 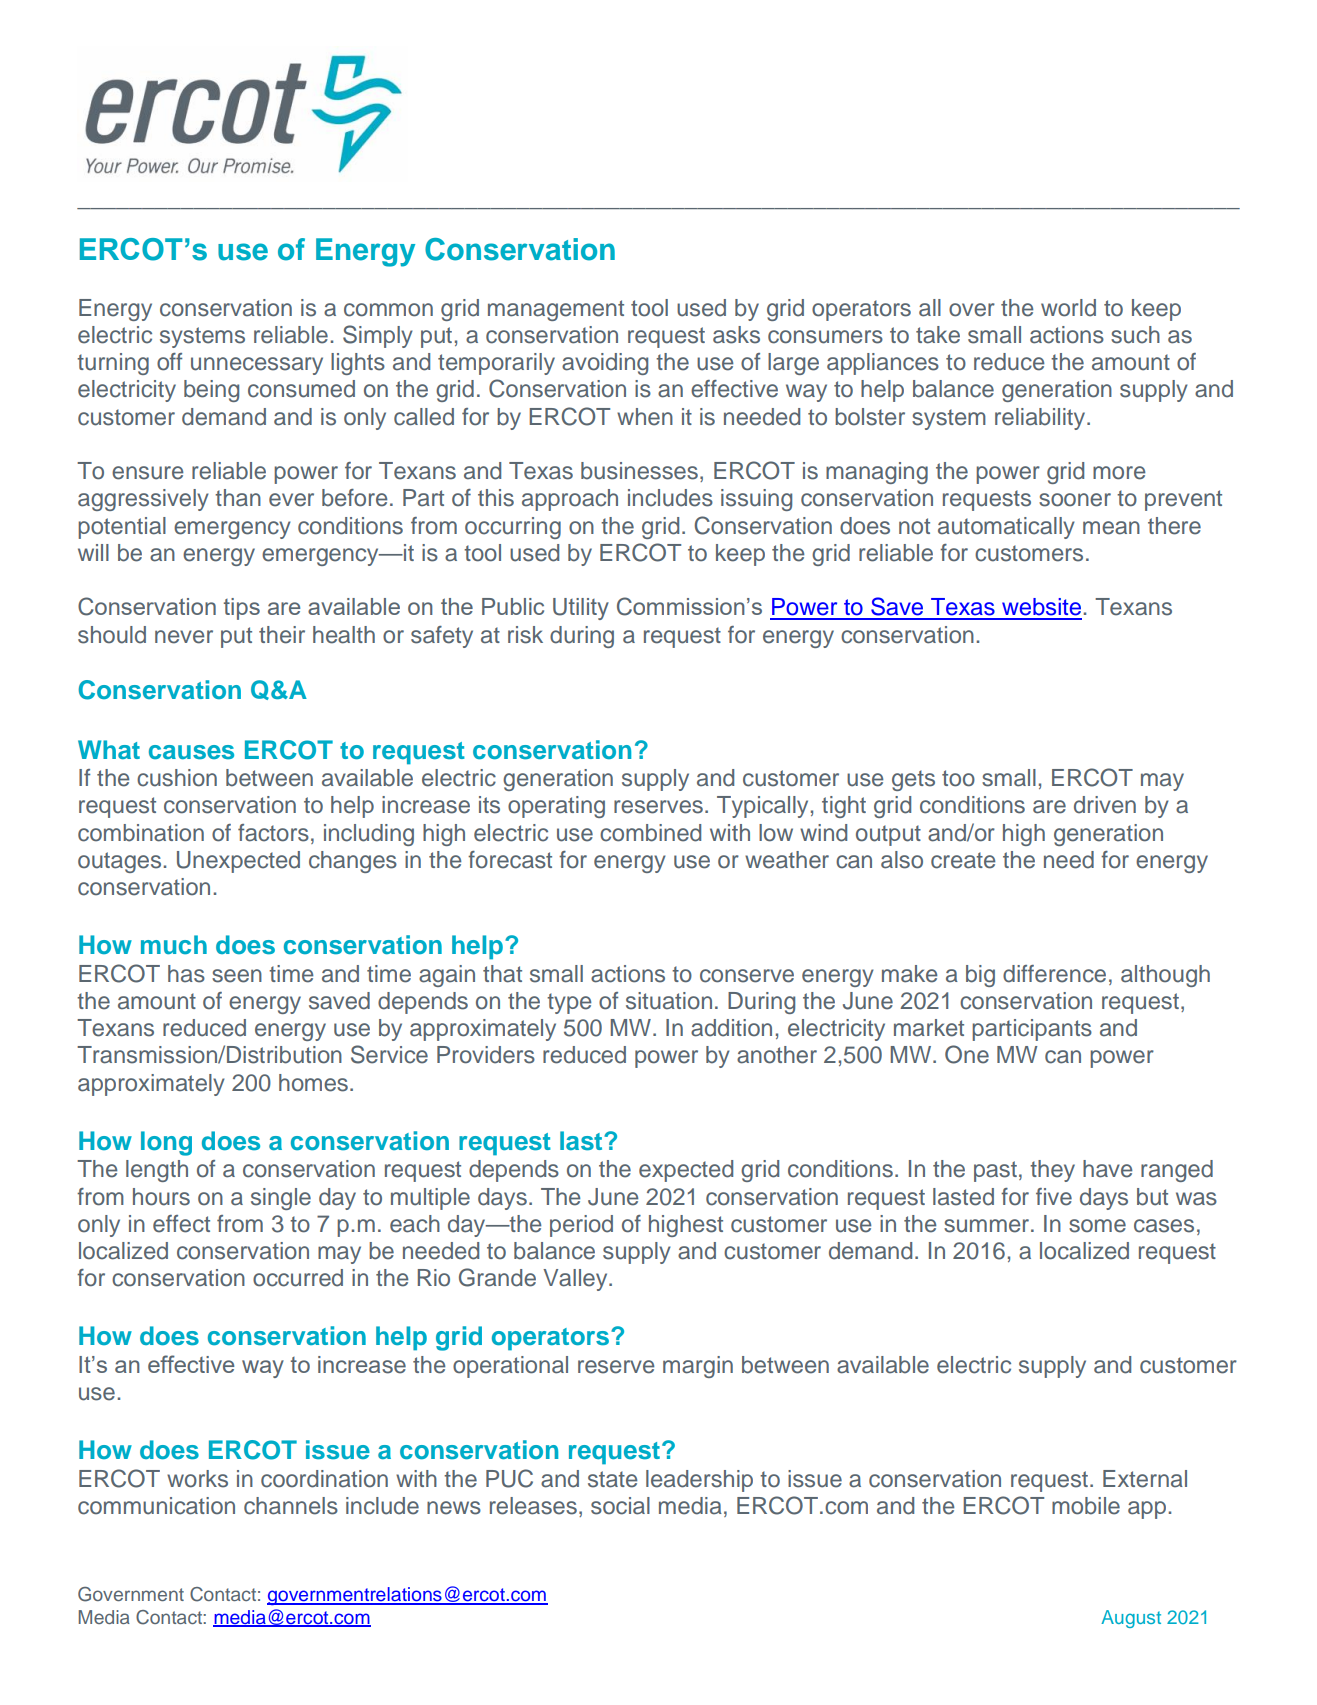 I want to click on Utility, so click(x=581, y=609).
